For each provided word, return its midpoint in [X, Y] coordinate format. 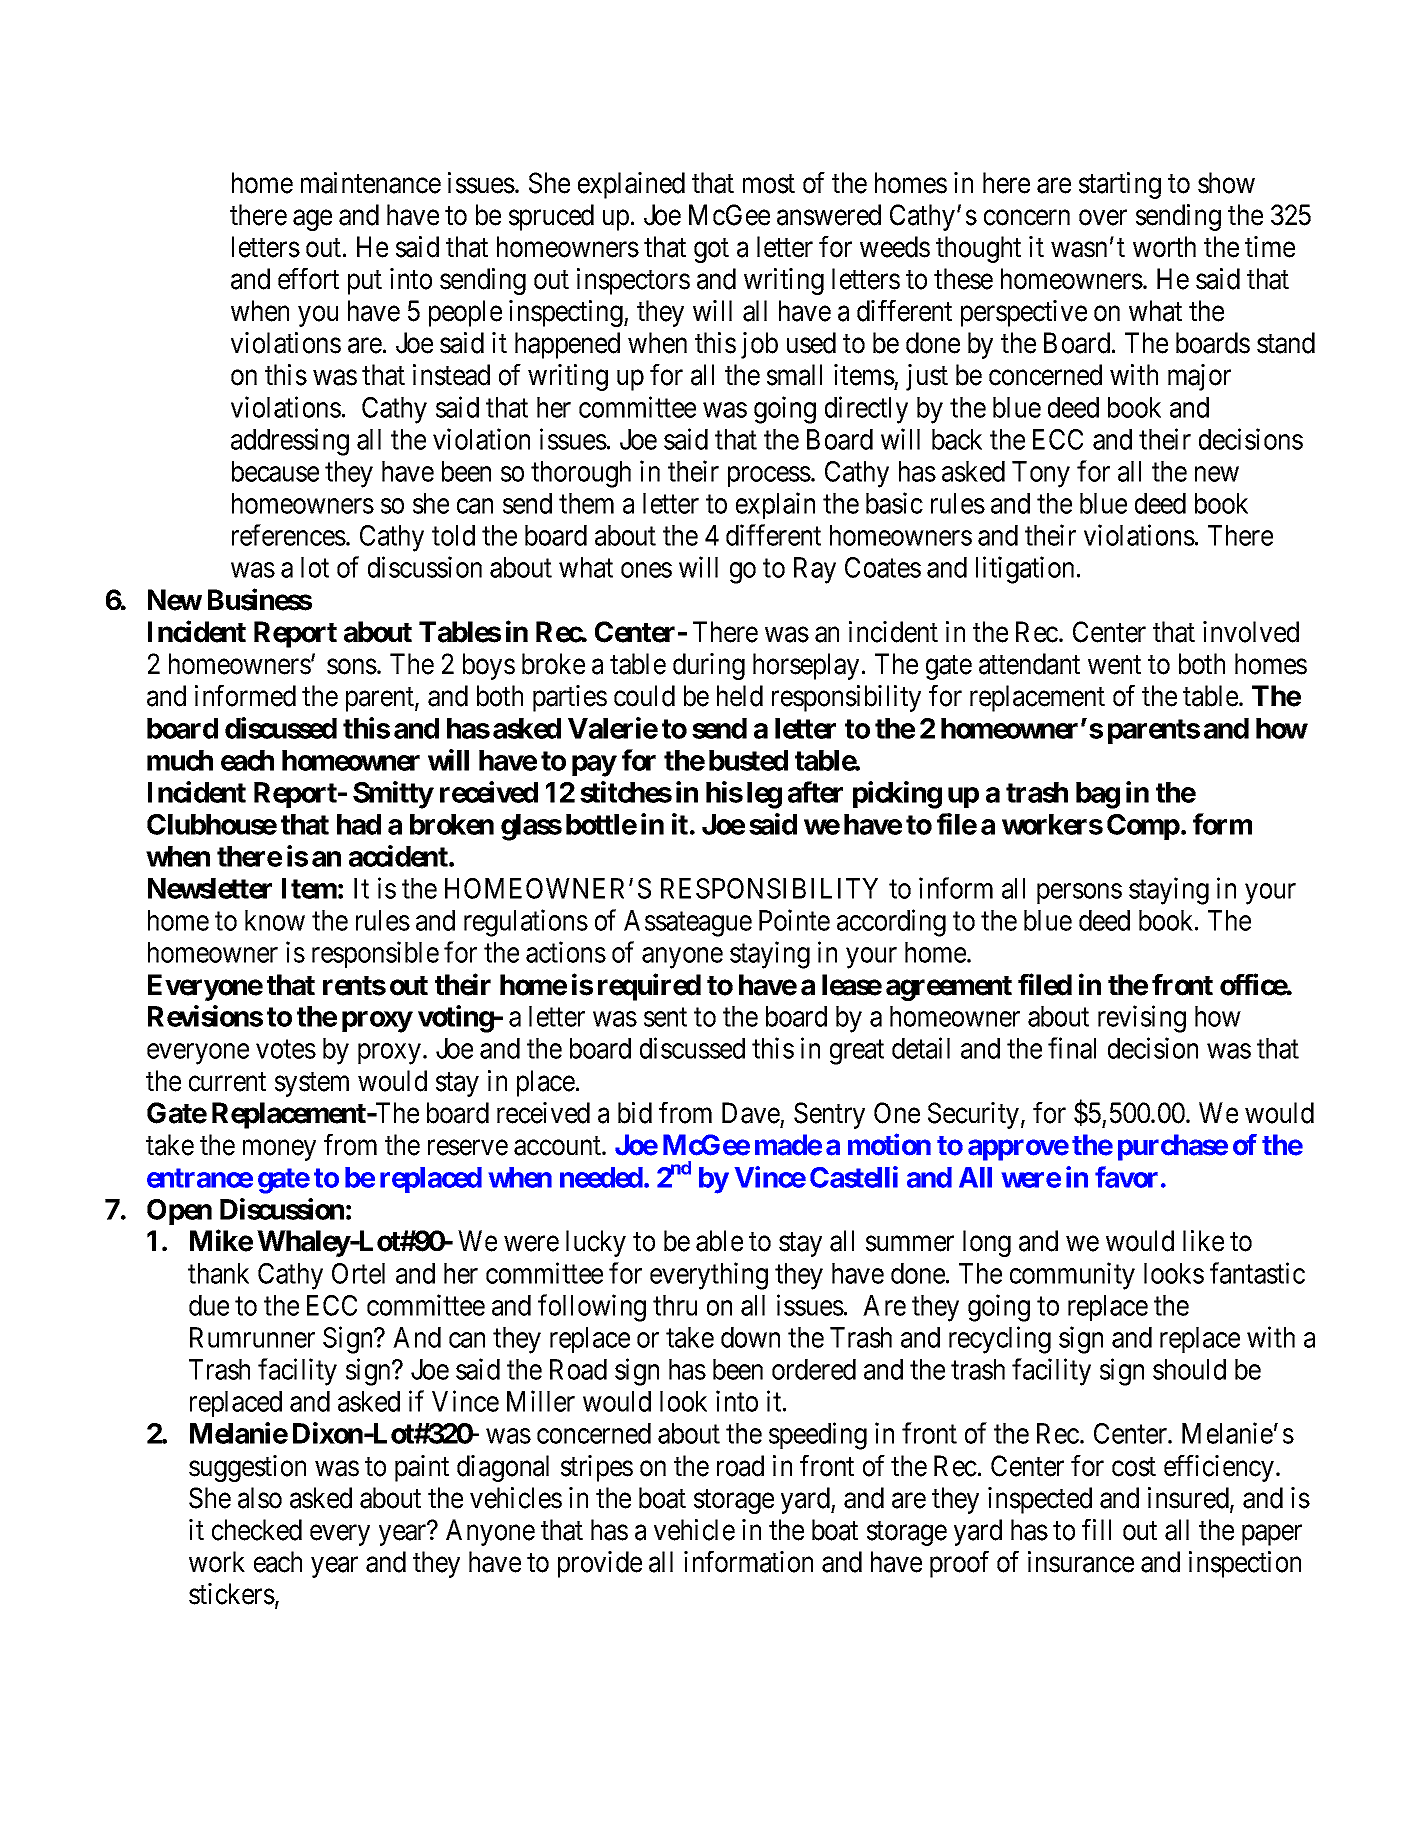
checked [257, 1530]
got [711, 251]
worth [1164, 247]
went [1114, 665]
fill [1096, 1529]
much [180, 760]
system [312, 1084]
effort [308, 279]
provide [600, 1564]
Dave [751, 1113]
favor [1126, 1177]
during [709, 666]
